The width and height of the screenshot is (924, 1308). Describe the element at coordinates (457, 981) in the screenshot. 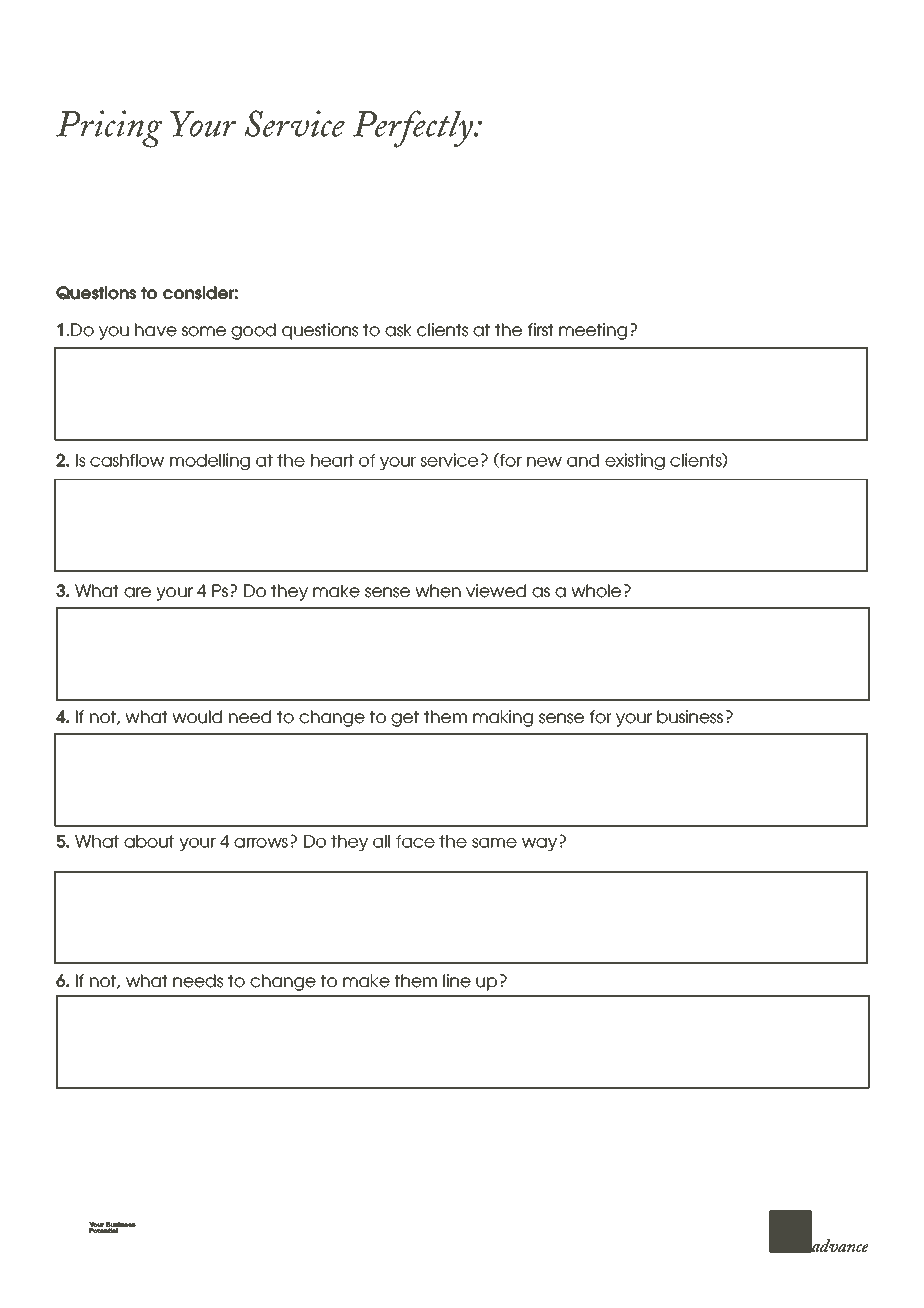

I see `line` at that location.
